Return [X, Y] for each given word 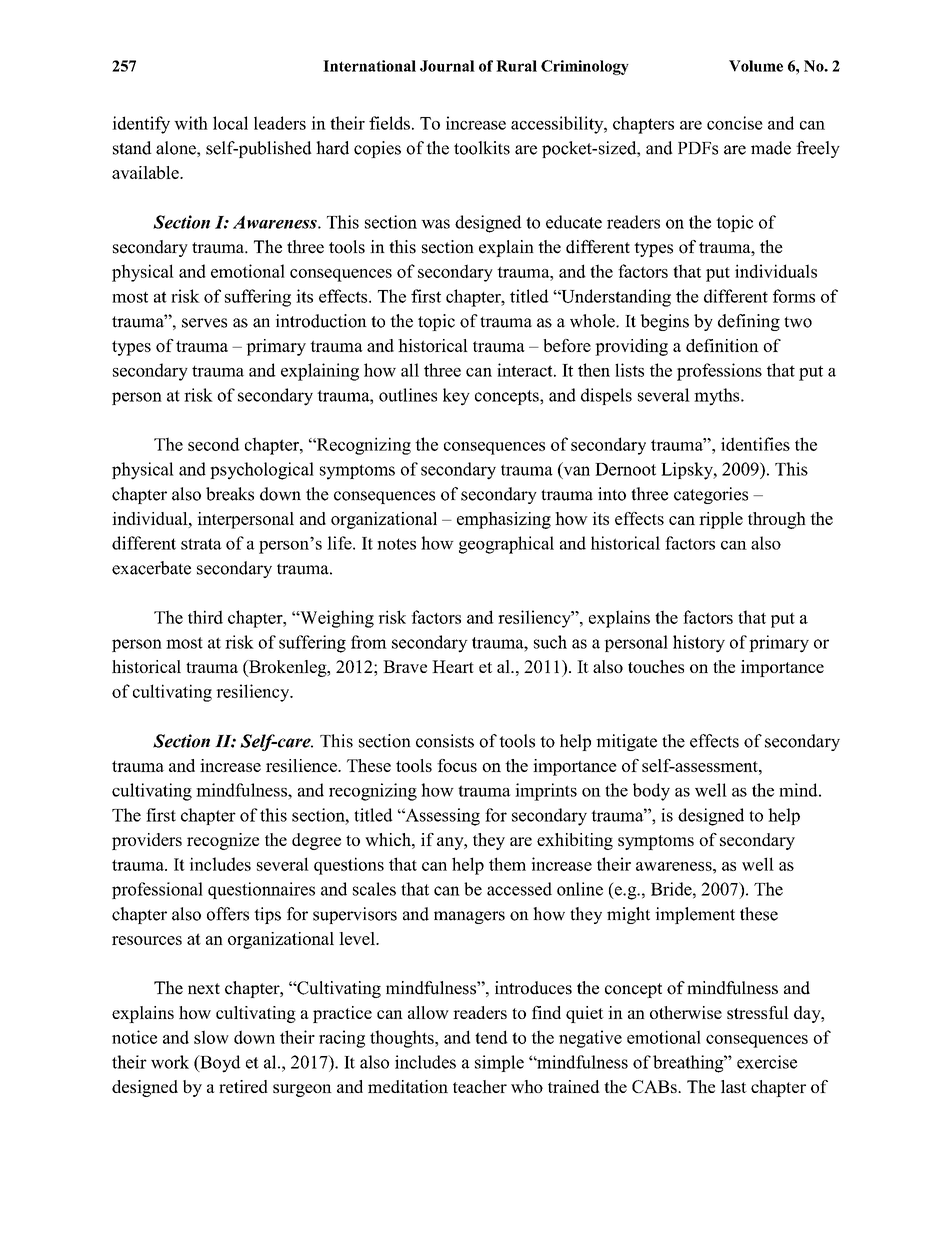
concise [735, 123]
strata [201, 544]
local [230, 123]
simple [499, 1063]
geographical [506, 545]
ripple [721, 520]
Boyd [219, 1064]
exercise [767, 1062]
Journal [447, 66]
